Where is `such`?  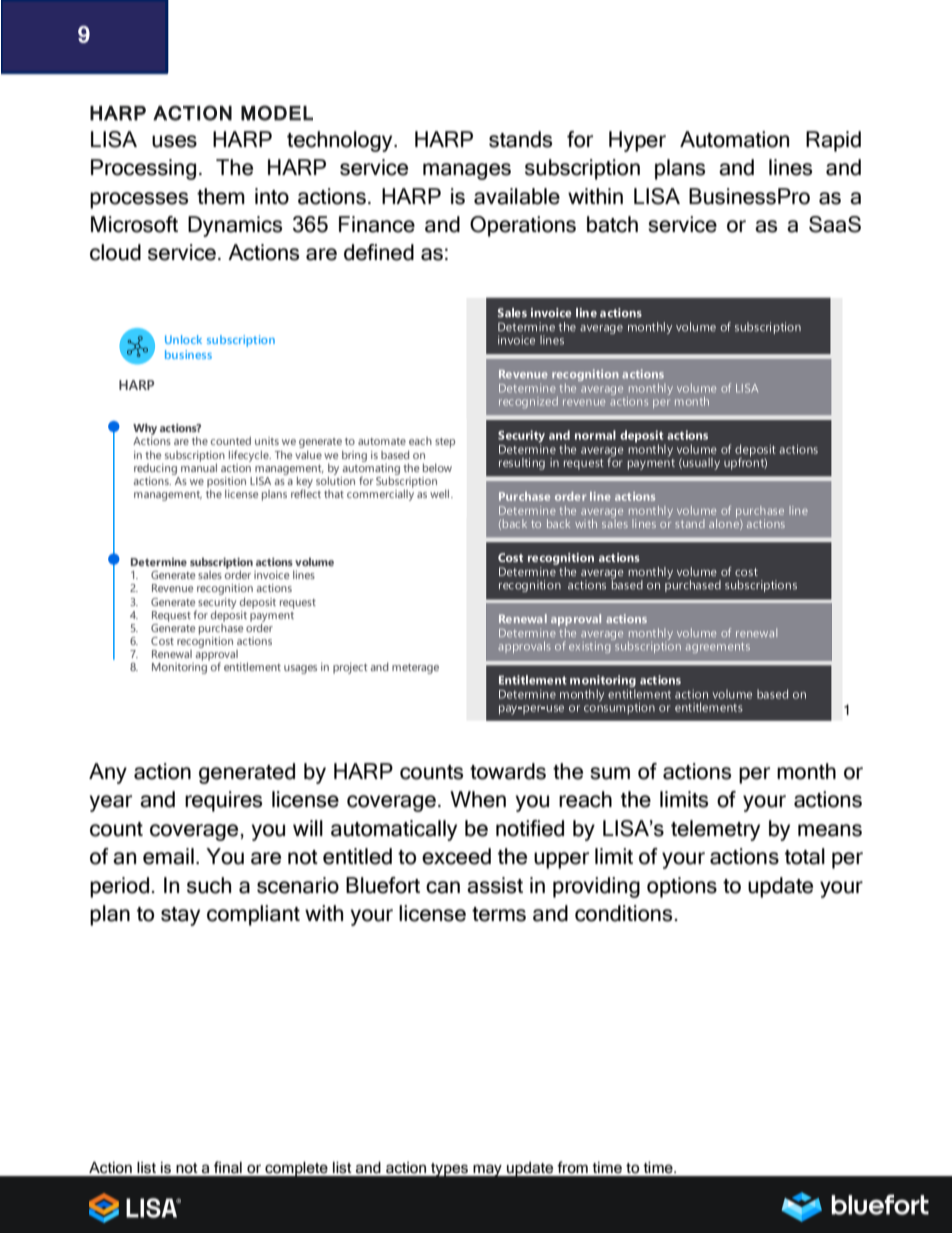 such is located at coordinates (209, 885).
